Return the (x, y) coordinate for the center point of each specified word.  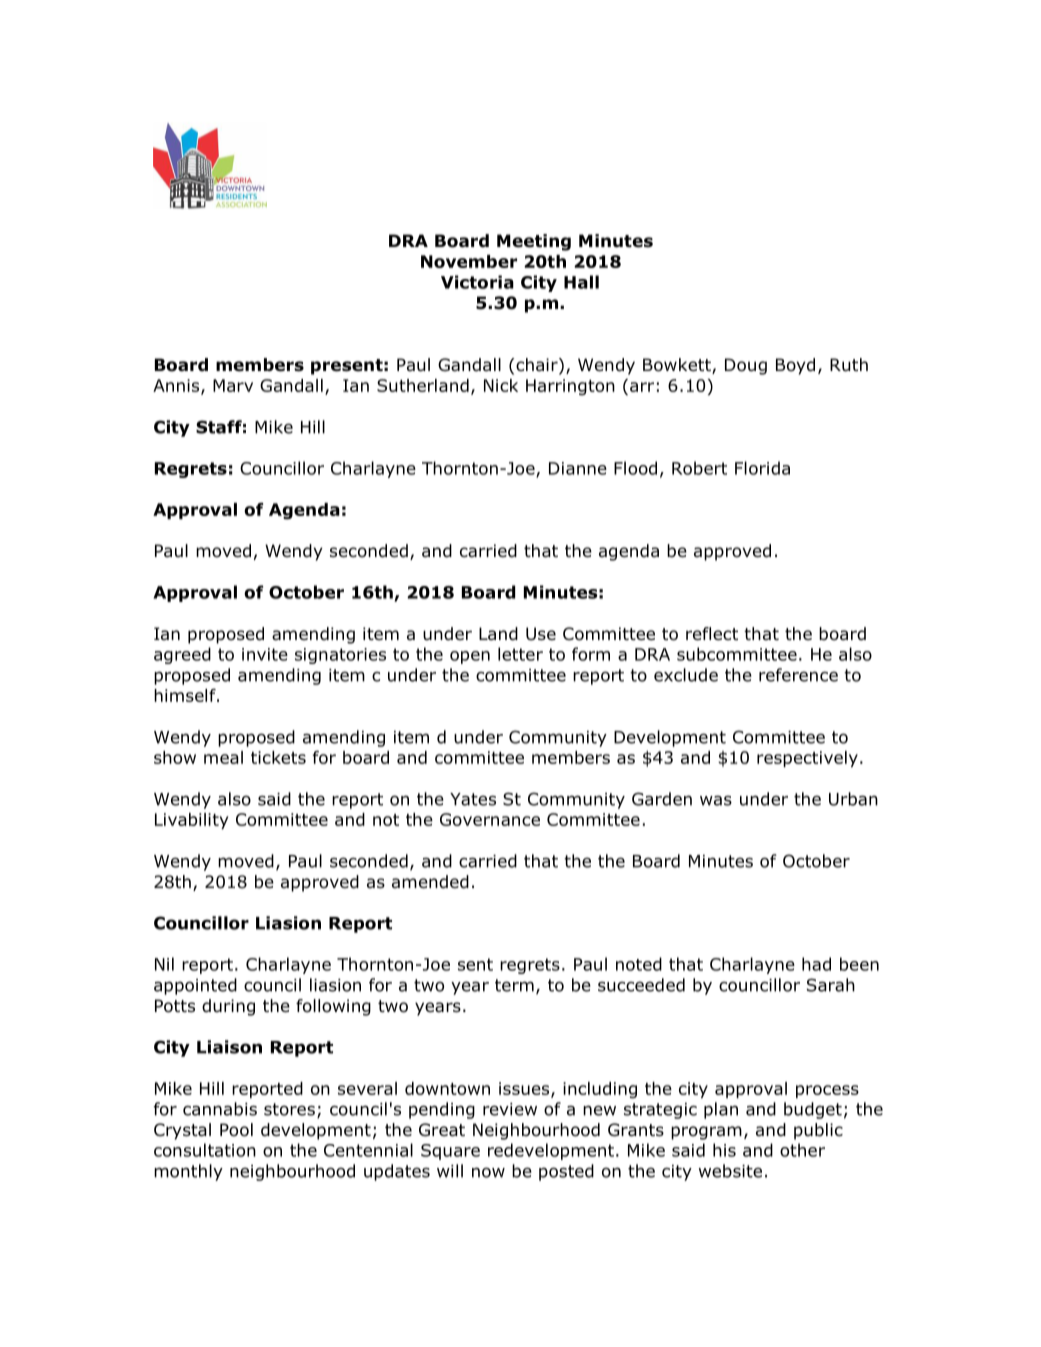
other (802, 1150)
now (488, 1172)
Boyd (795, 366)
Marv (233, 385)
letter (520, 654)
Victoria (477, 282)
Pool (236, 1130)
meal (223, 757)
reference (798, 675)
